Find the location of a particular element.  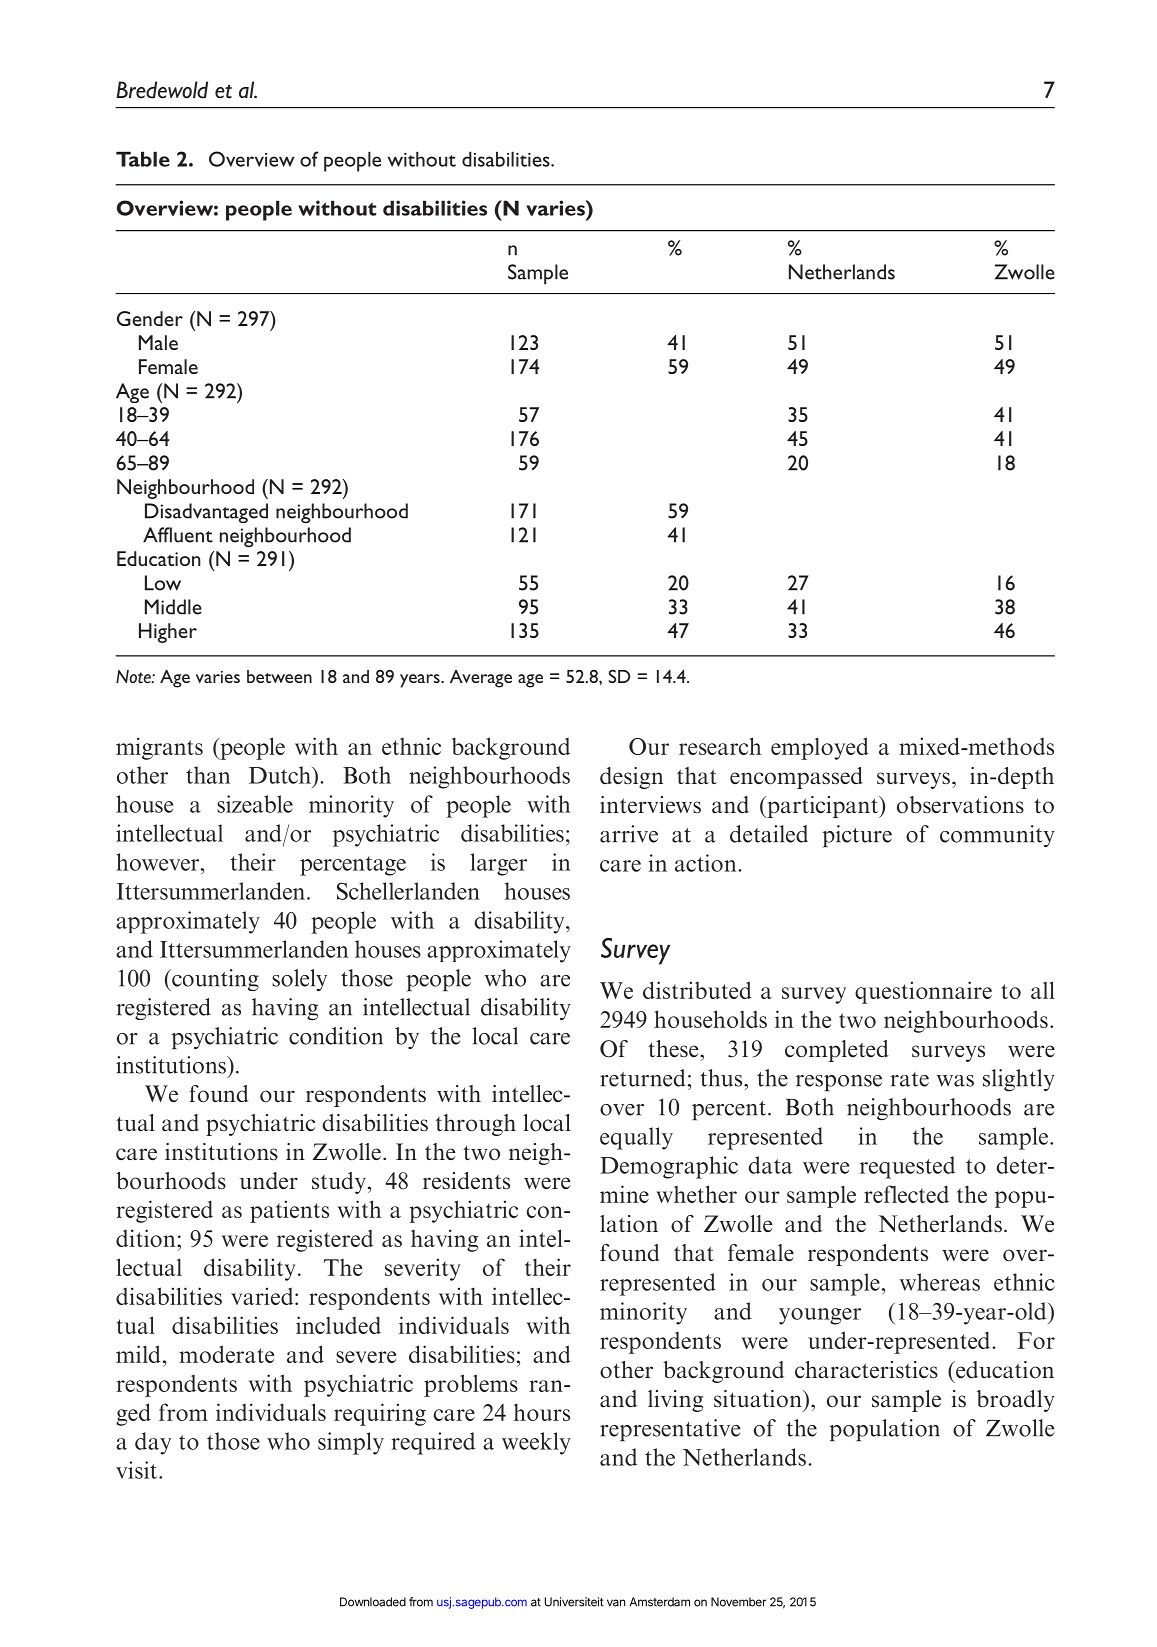

was is located at coordinates (955, 1081).
